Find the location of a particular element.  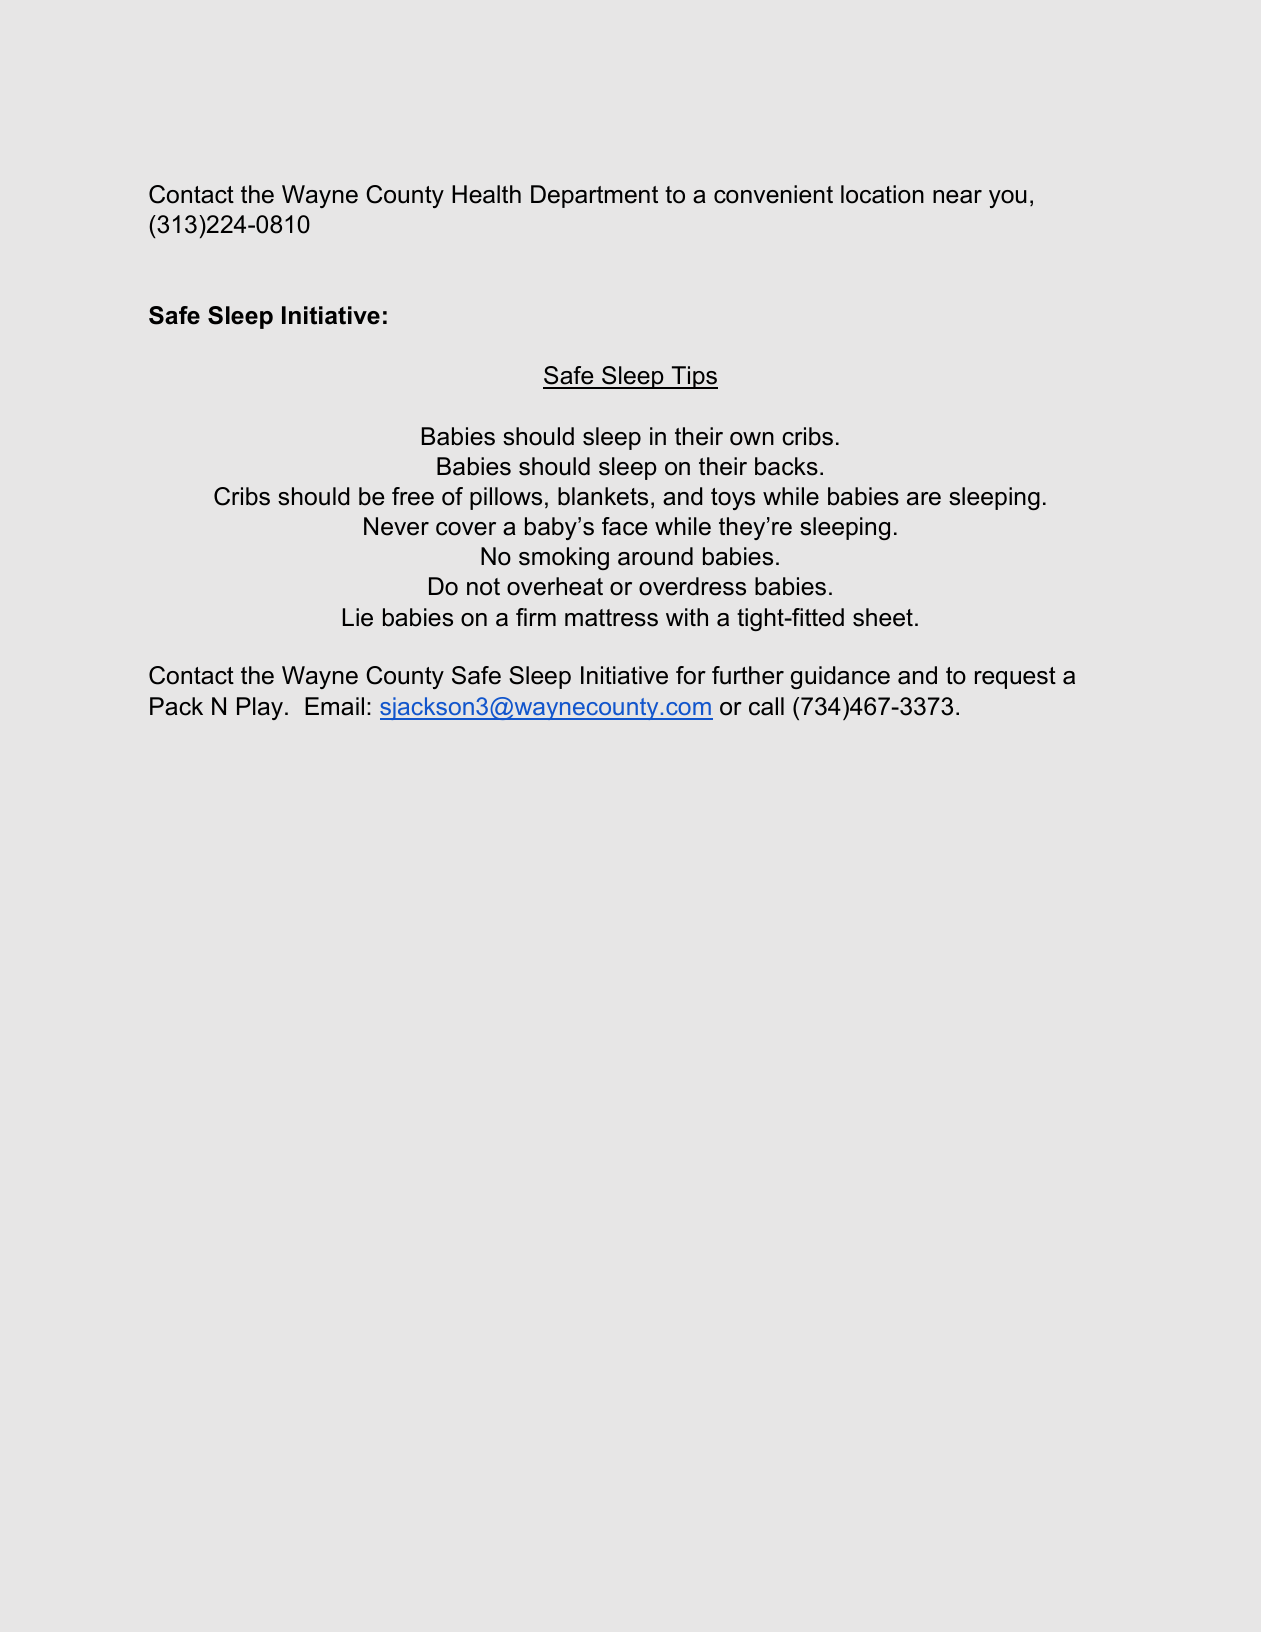

Play is located at coordinates (261, 708).
